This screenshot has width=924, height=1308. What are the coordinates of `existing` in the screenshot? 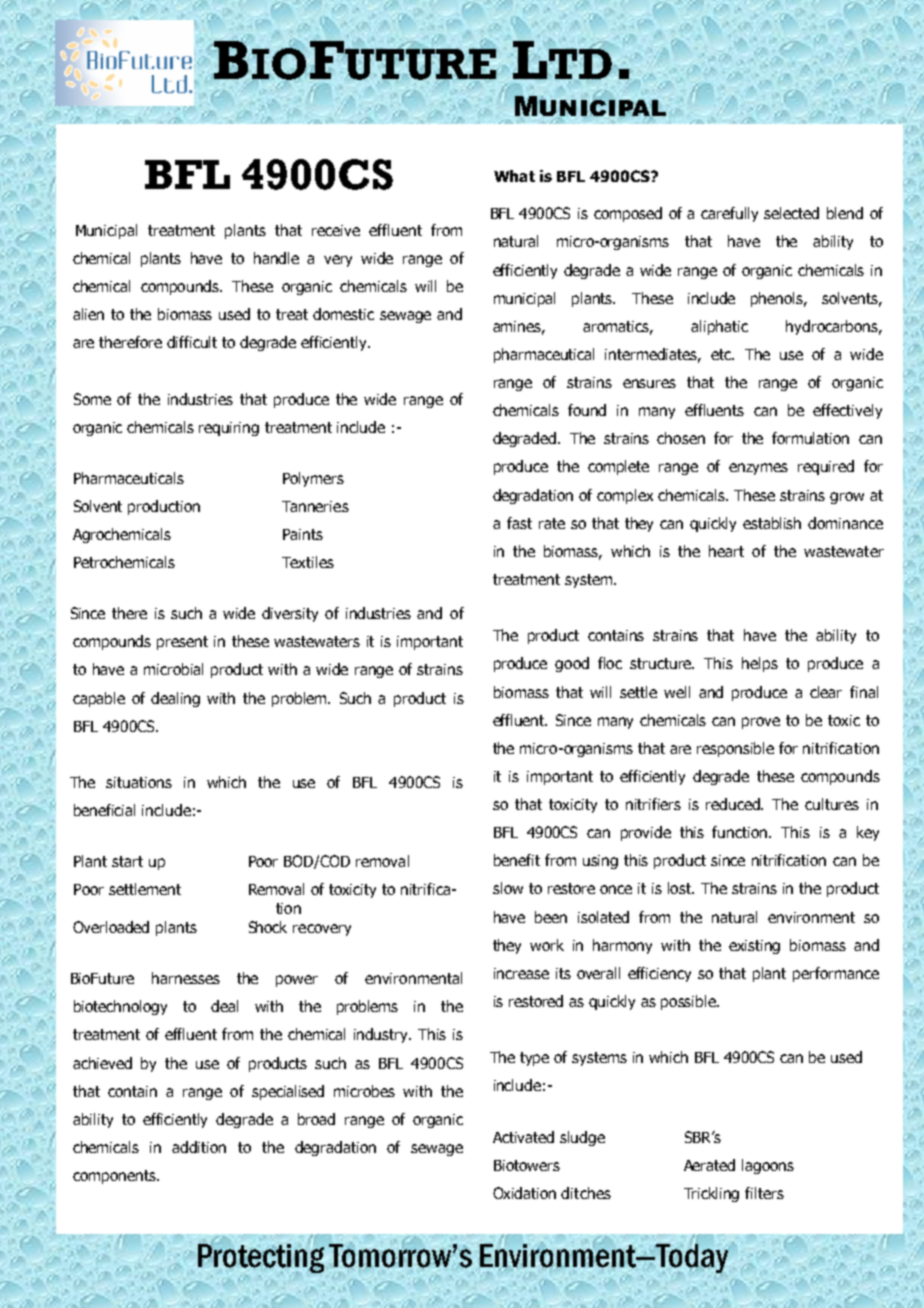 It's located at (754, 947).
